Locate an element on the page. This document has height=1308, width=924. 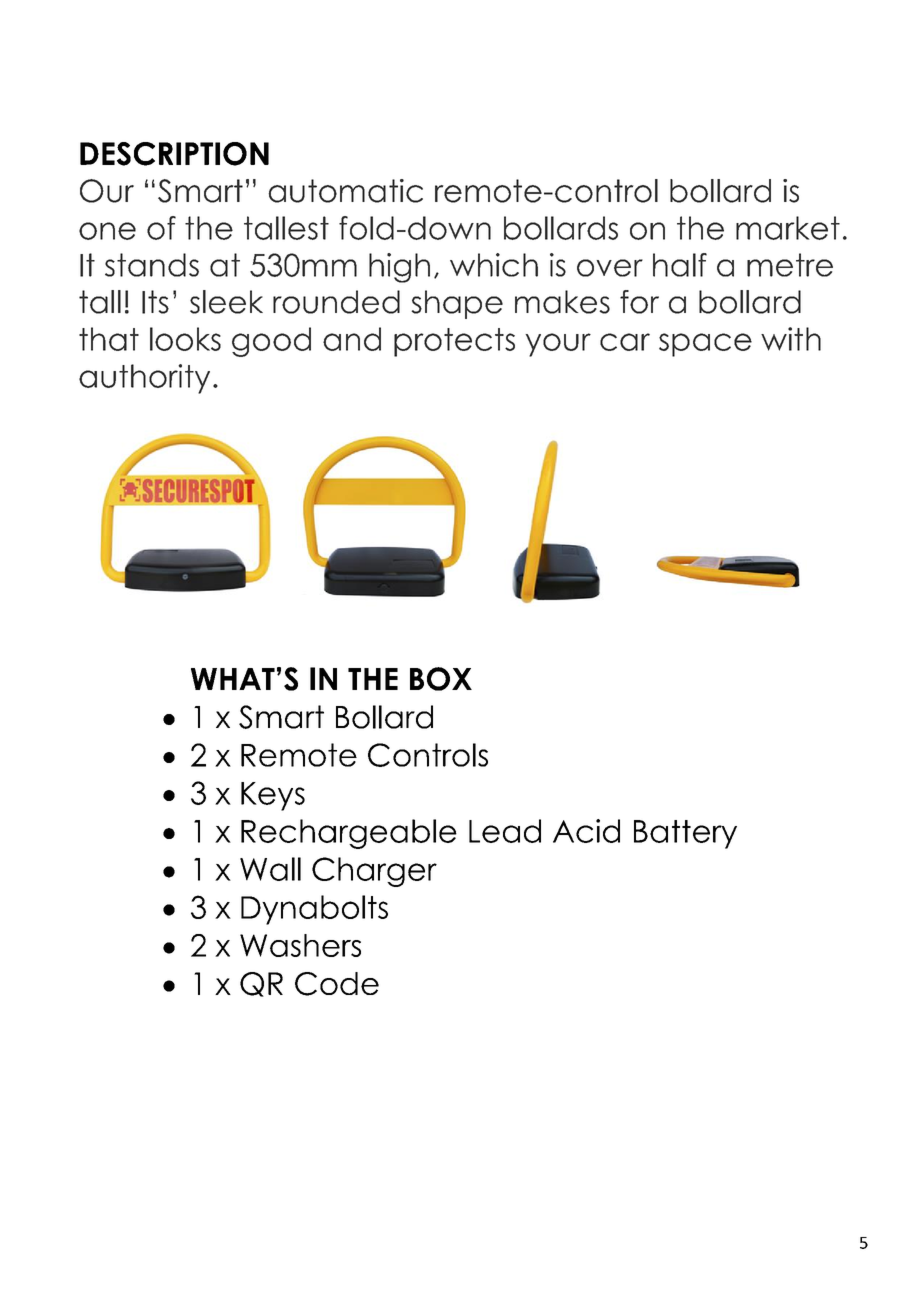
Battery is located at coordinates (685, 834).
